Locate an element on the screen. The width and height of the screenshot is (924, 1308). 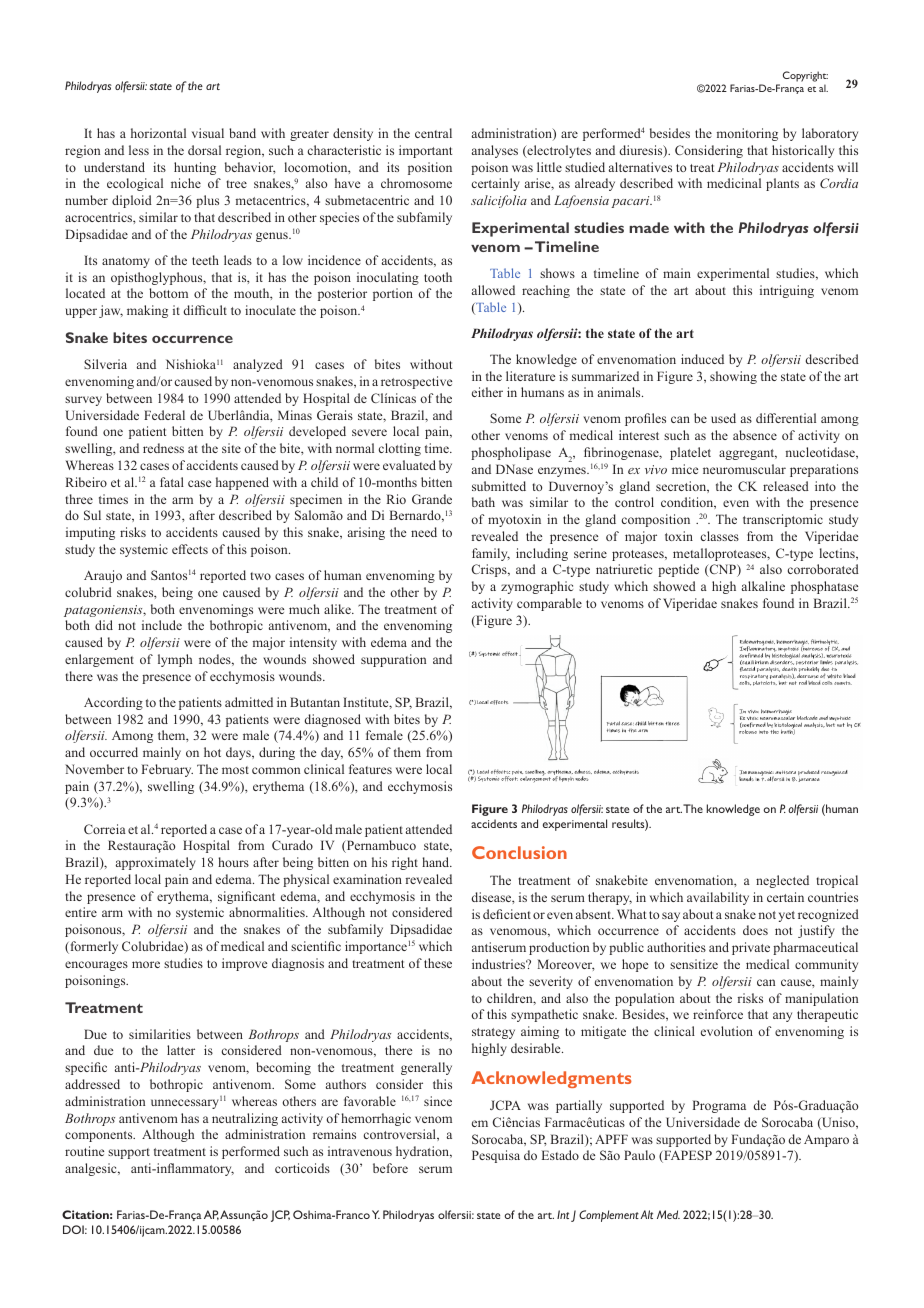
components is located at coordinates (100, 1136).
